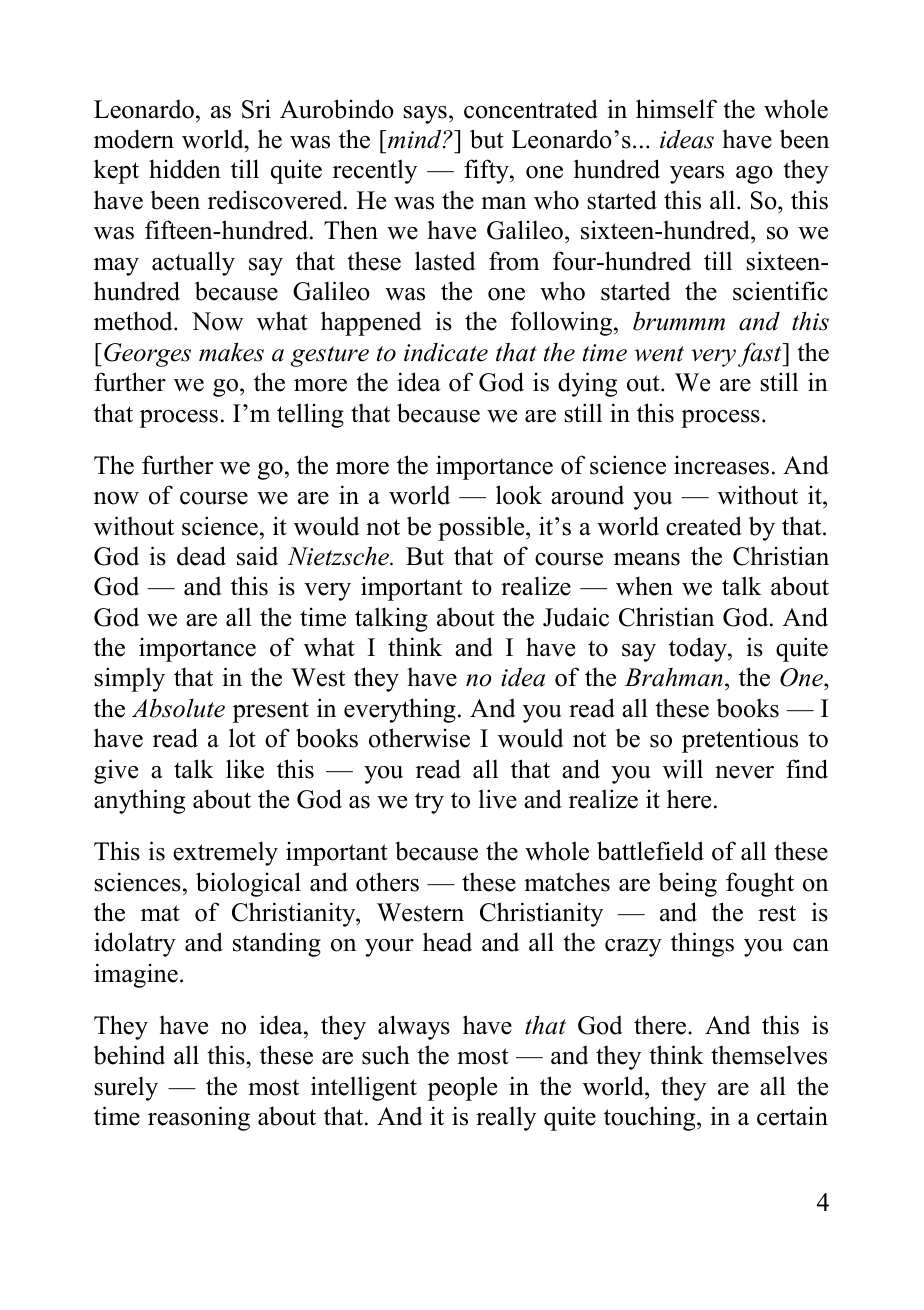 The height and width of the screenshot is (1310, 924). I want to click on ago, so click(754, 175).
